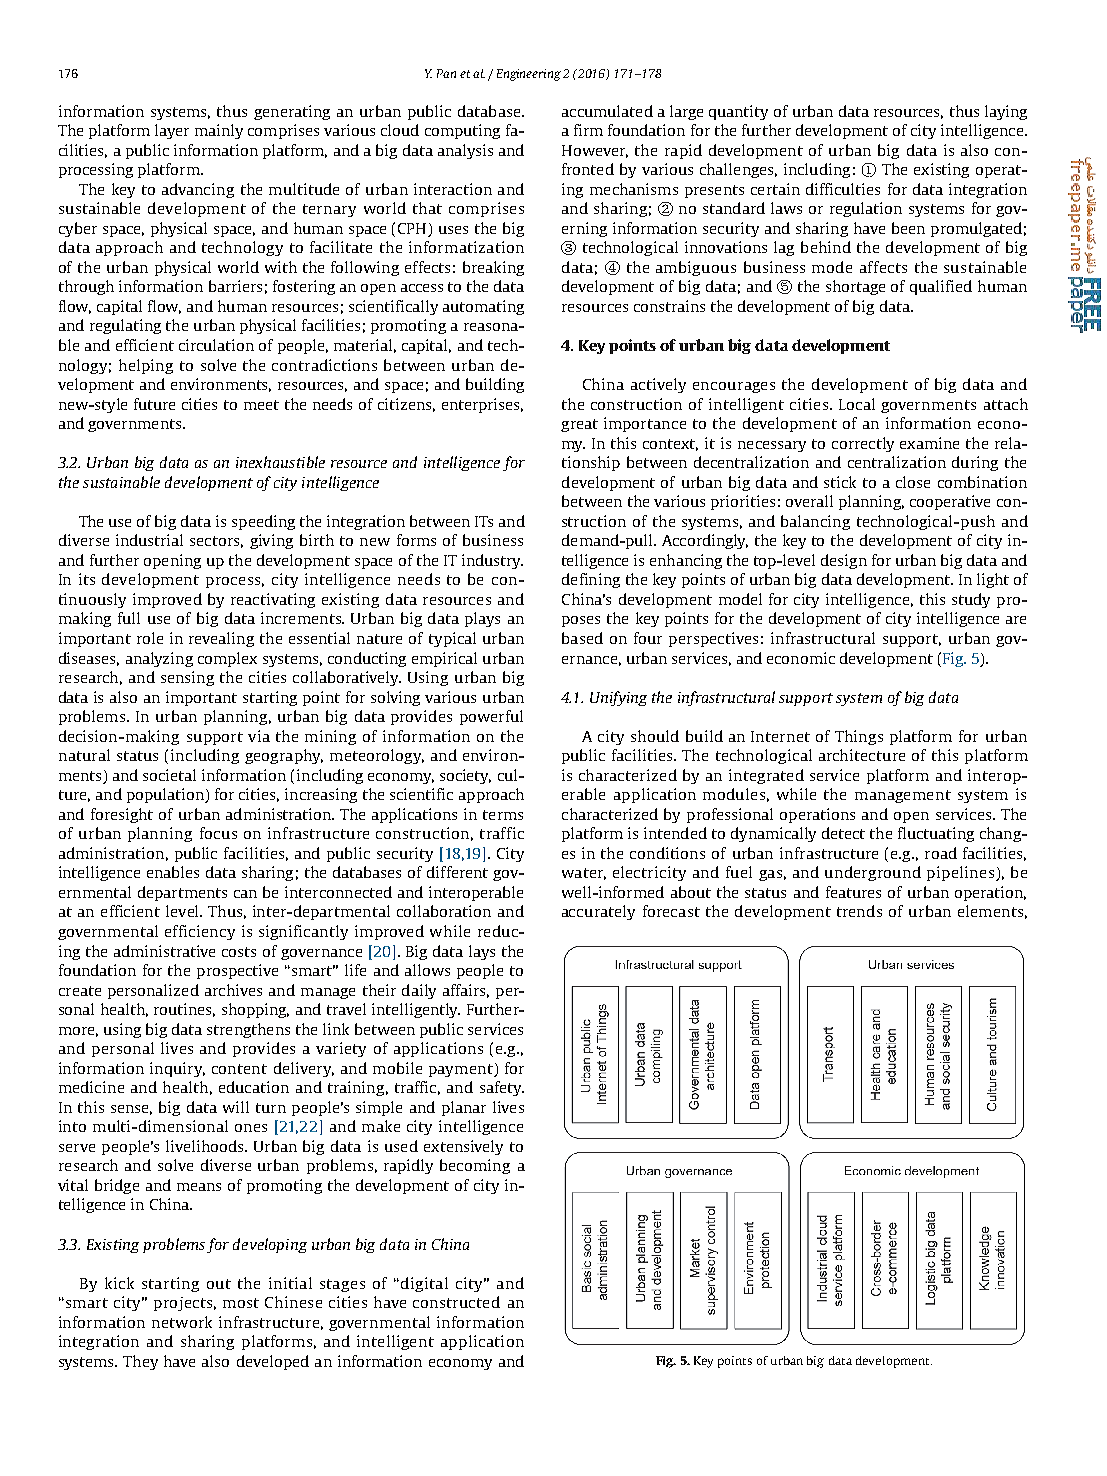 The height and width of the document is (1476, 1107). I want to click on laying, so click(1006, 112).
